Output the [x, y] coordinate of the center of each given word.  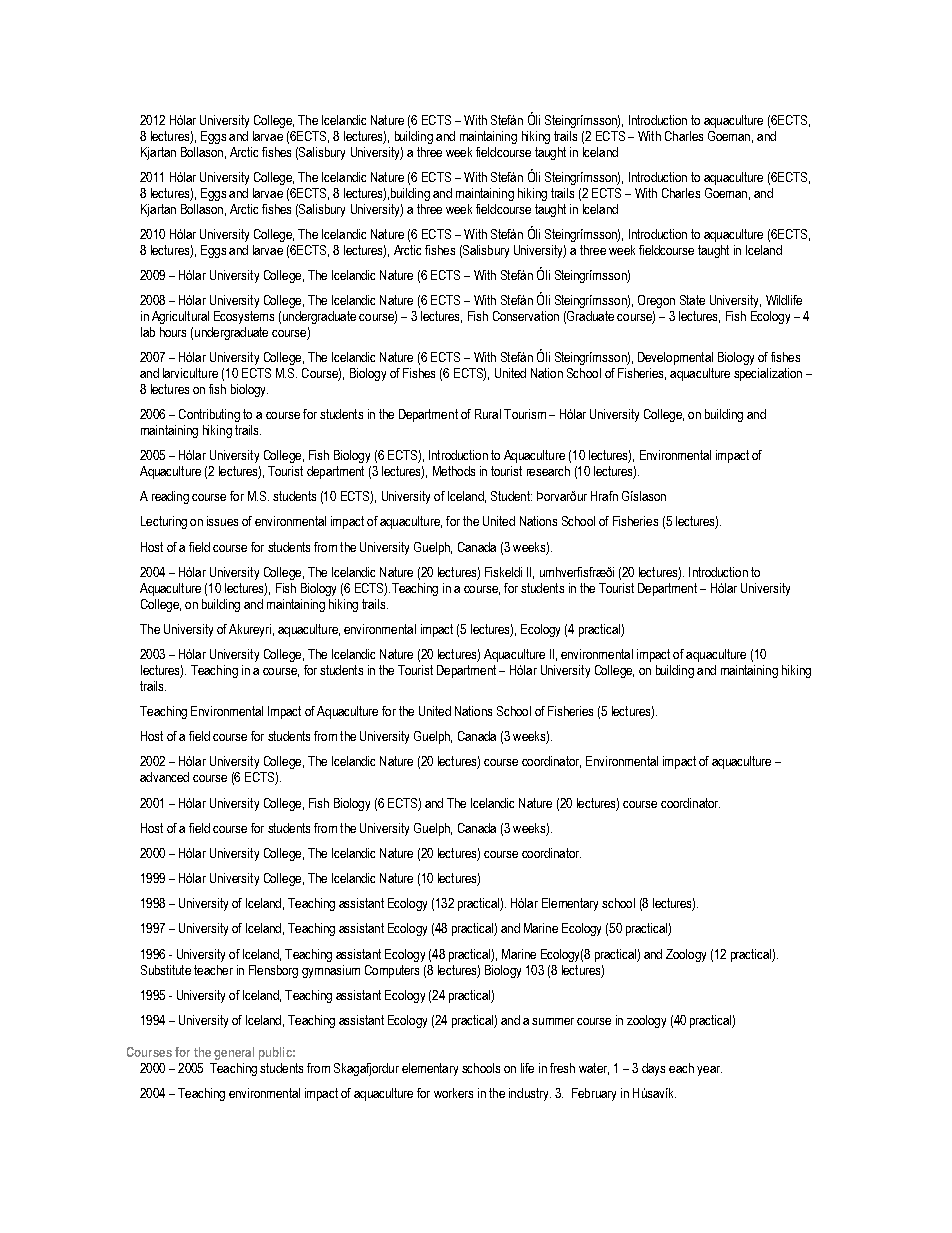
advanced [164, 777]
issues [222, 521]
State [692, 300]
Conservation [526, 316]
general [234, 1053]
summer [553, 1021]
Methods [454, 471]
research [548, 471]
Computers [392, 971]
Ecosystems [244, 317]
